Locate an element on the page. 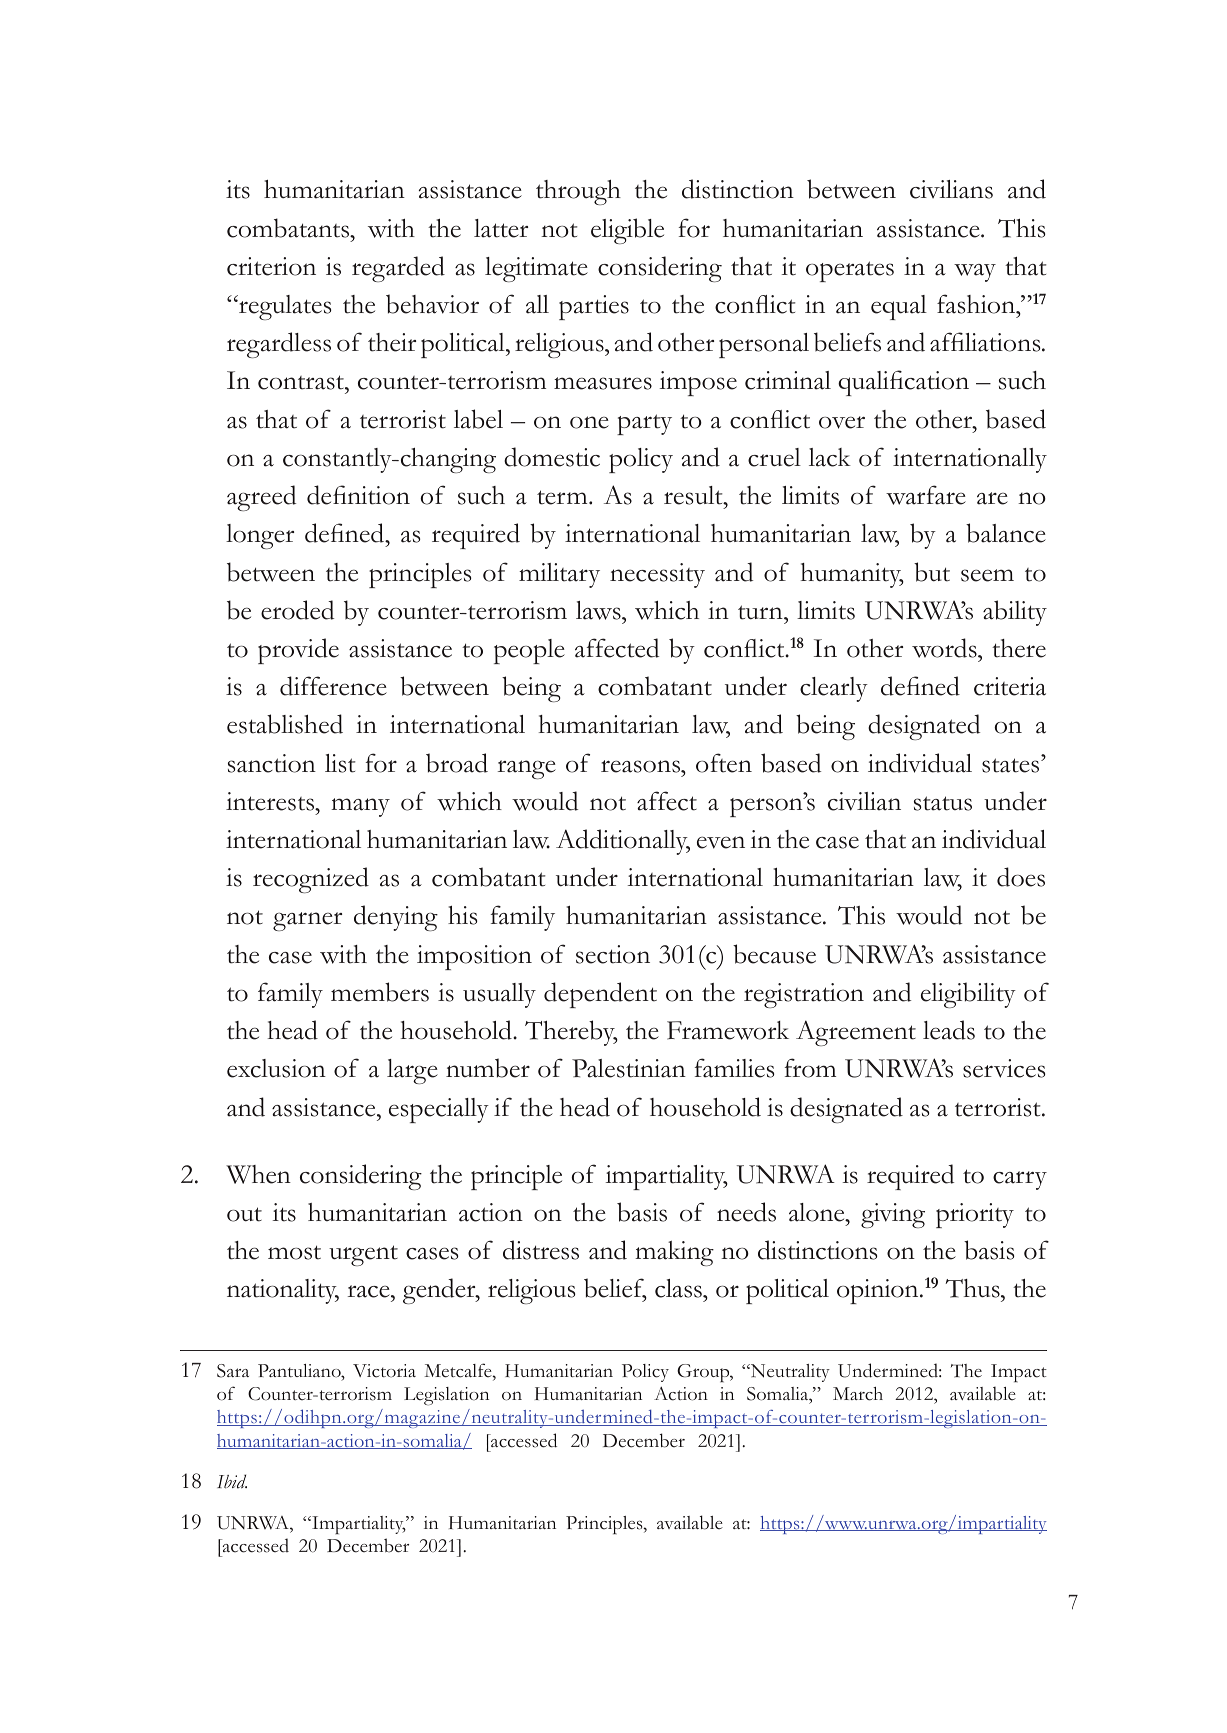 The height and width of the image is (1733, 1227). provide is located at coordinates (298, 651).
